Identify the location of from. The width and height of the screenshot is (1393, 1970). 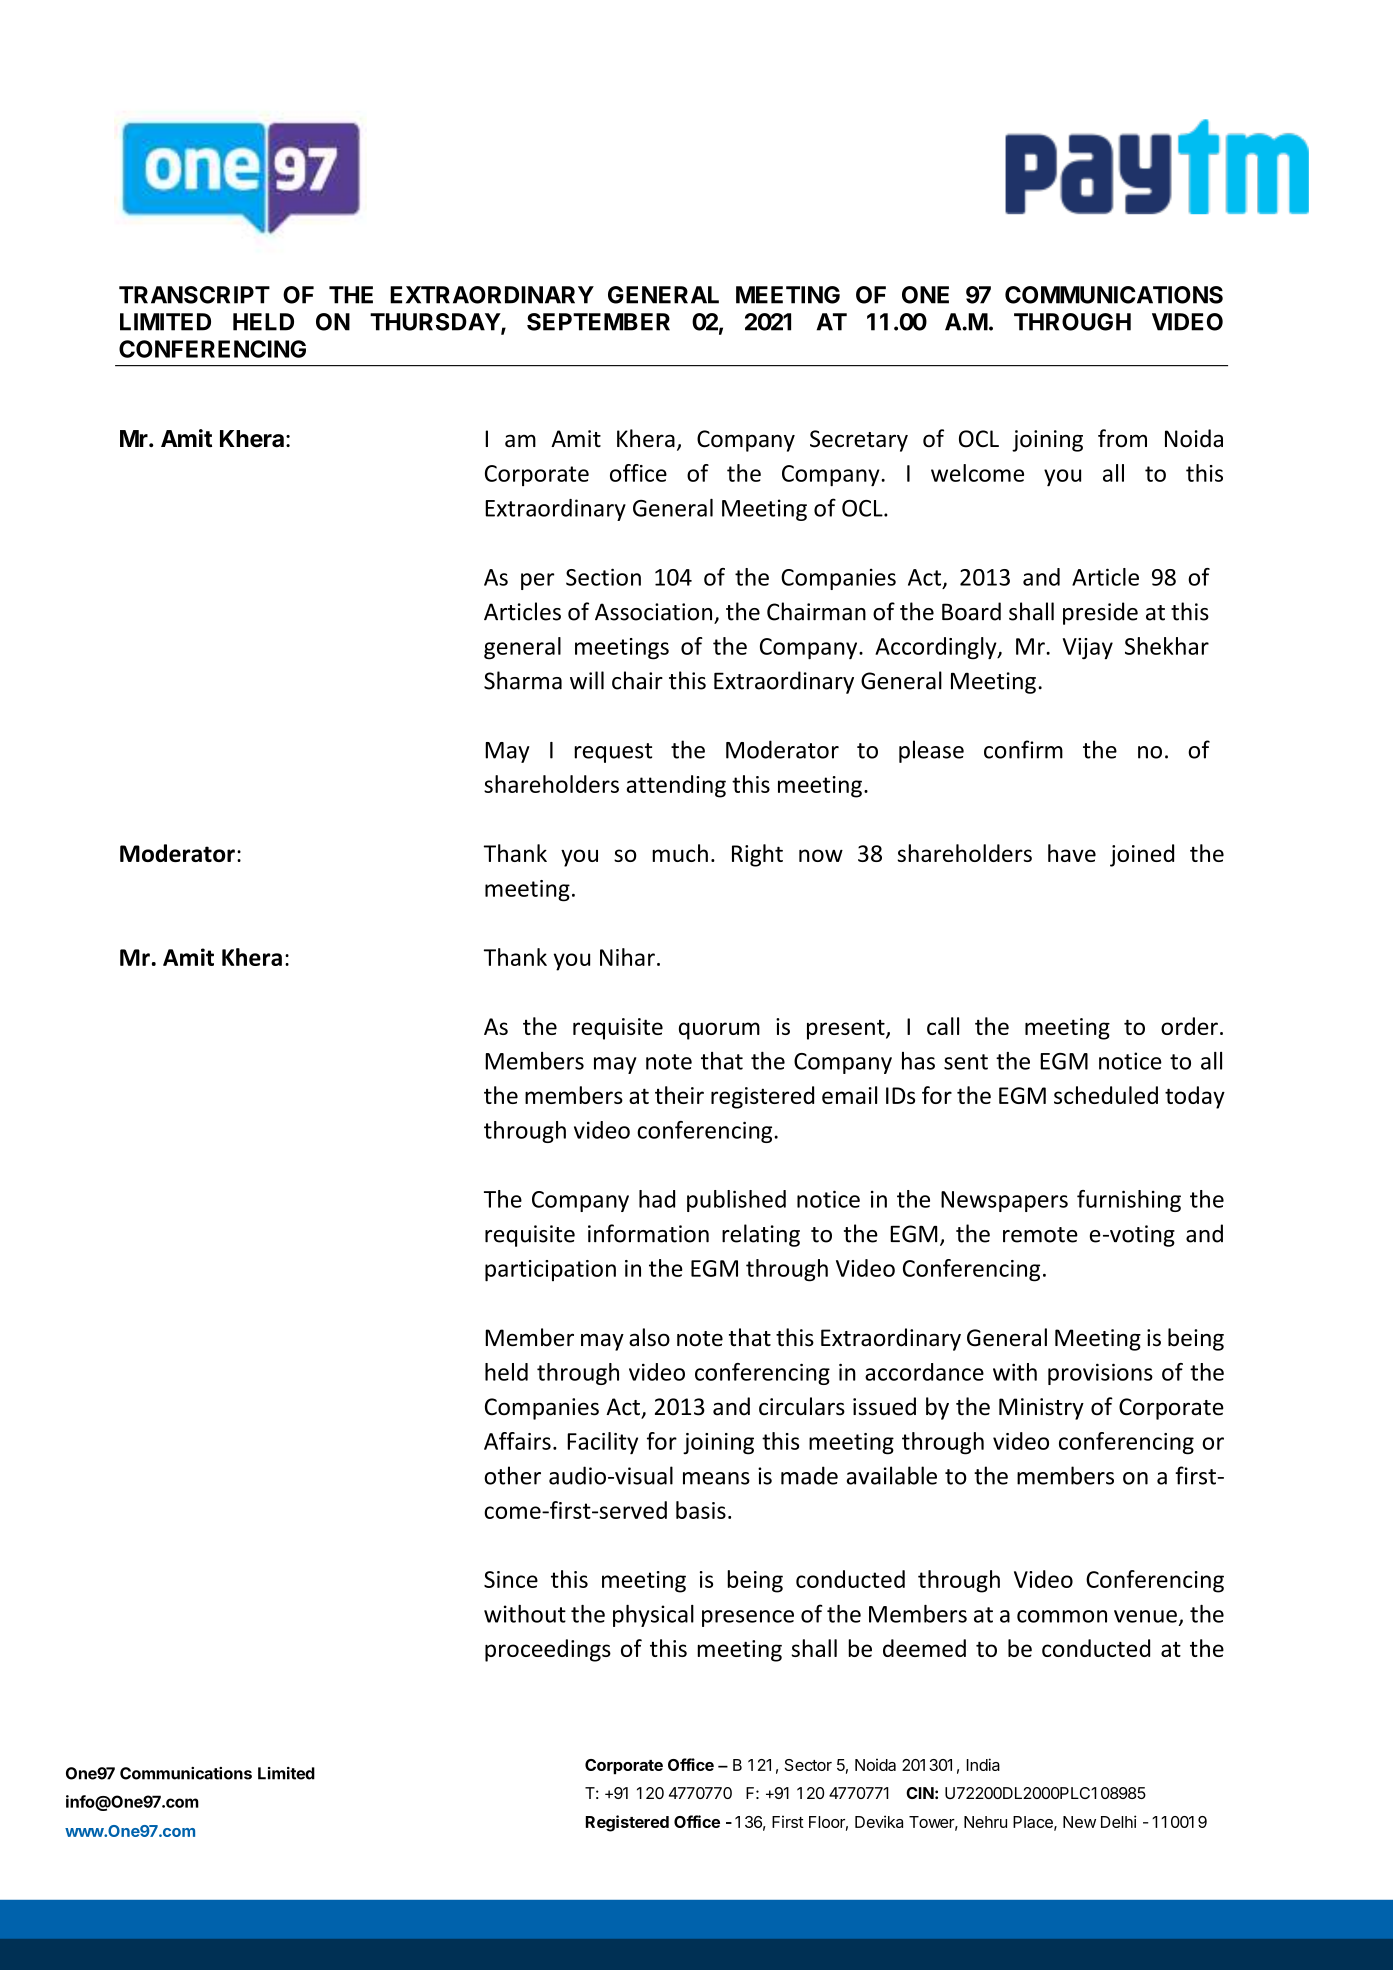
(1122, 438).
